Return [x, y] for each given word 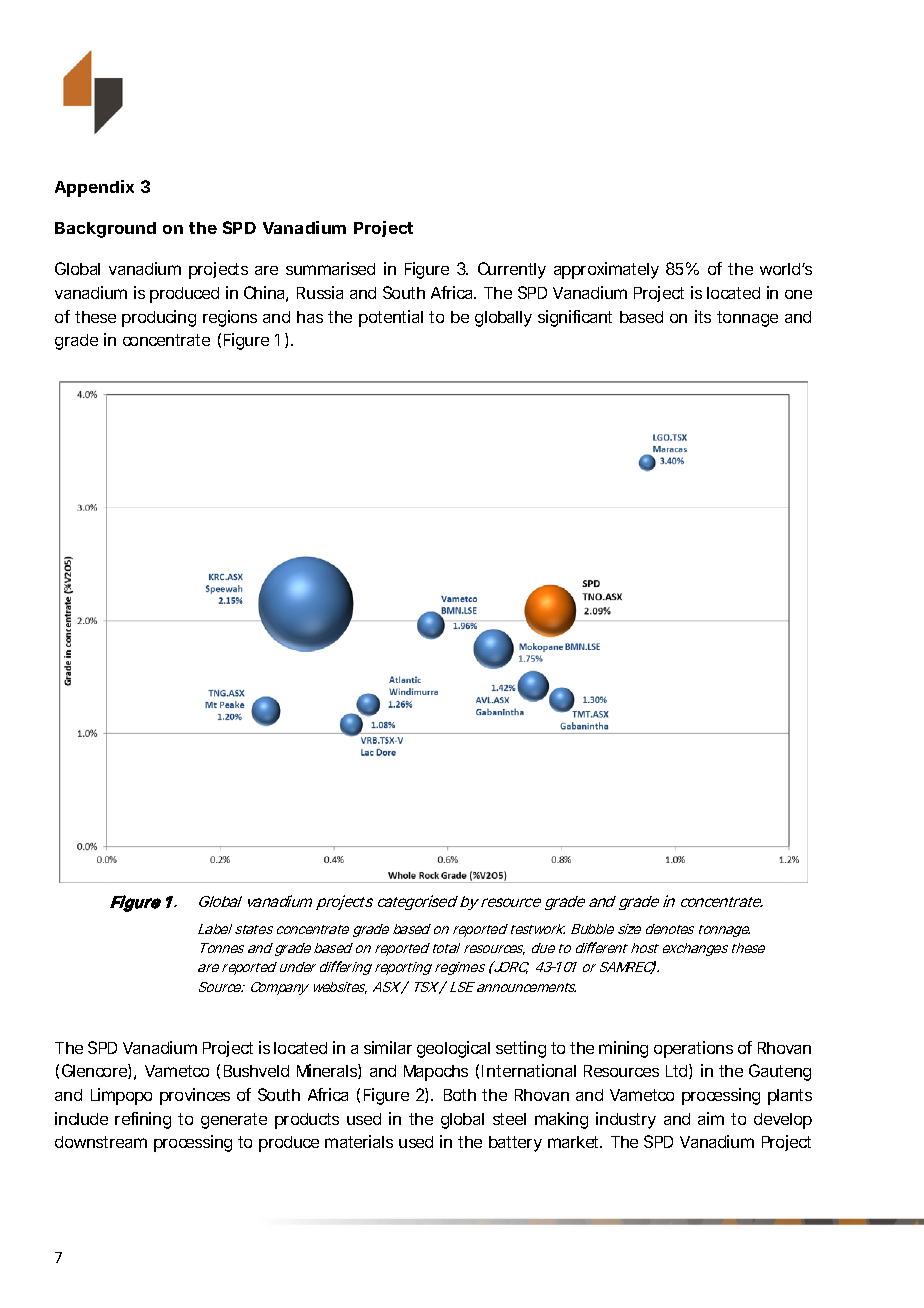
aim [711, 1118]
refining [143, 1120]
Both [460, 1095]
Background [105, 230]
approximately [606, 270]
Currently [512, 270]
